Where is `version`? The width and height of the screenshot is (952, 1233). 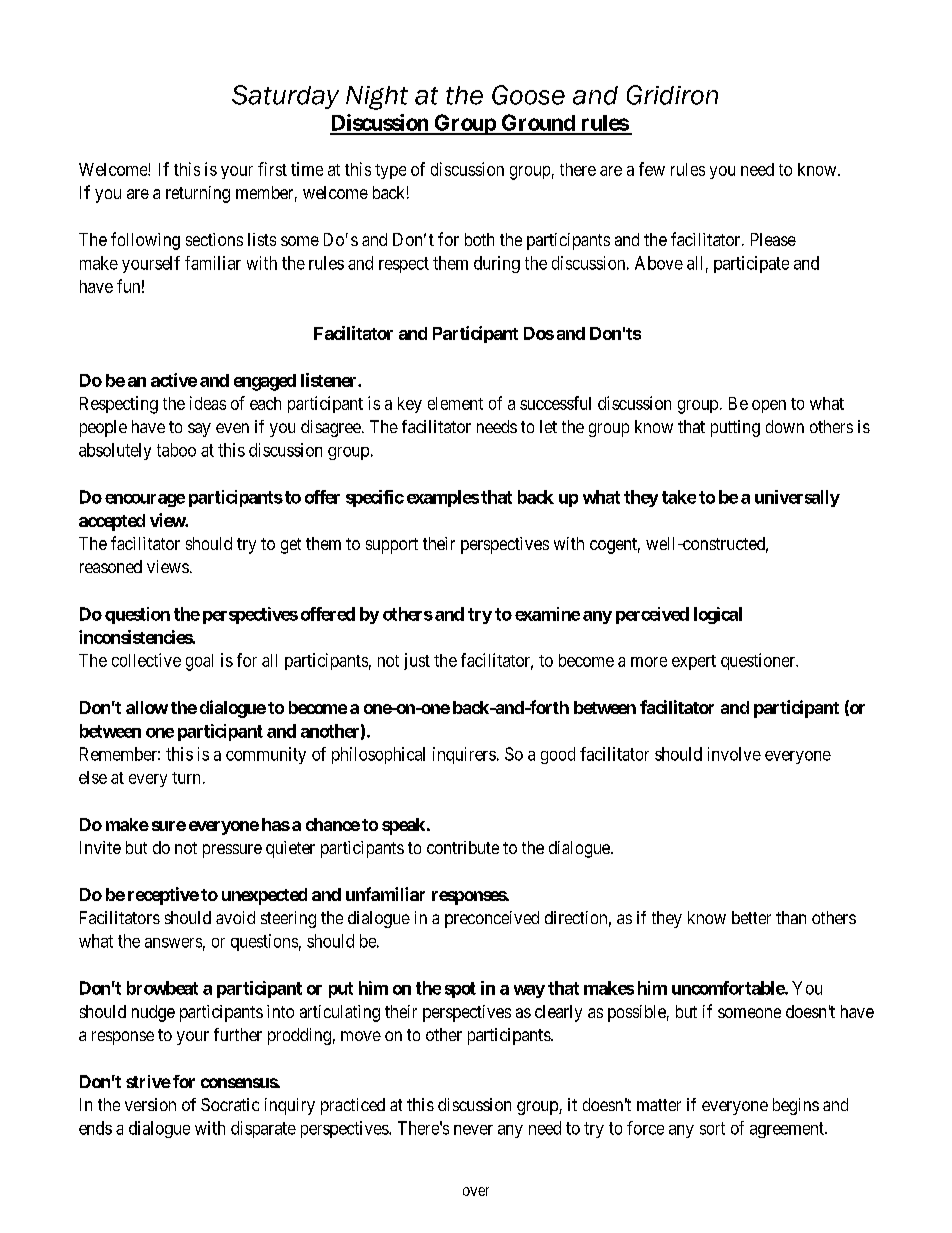 version is located at coordinates (150, 1104).
